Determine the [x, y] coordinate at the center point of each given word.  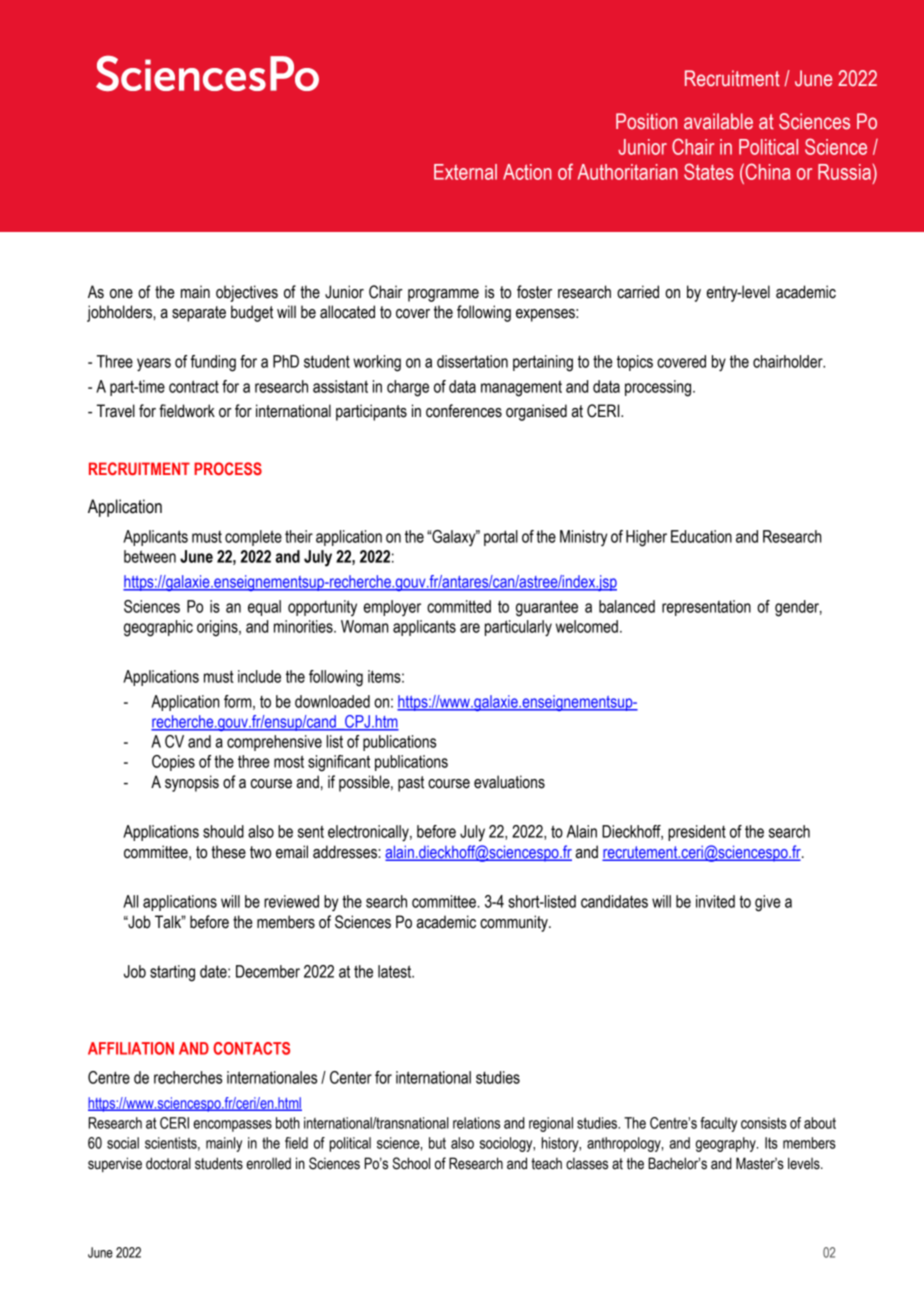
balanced [627, 606]
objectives [247, 293]
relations [476, 1123]
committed [459, 606]
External [465, 172]
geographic [158, 628]
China [766, 171]
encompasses [232, 1126]
